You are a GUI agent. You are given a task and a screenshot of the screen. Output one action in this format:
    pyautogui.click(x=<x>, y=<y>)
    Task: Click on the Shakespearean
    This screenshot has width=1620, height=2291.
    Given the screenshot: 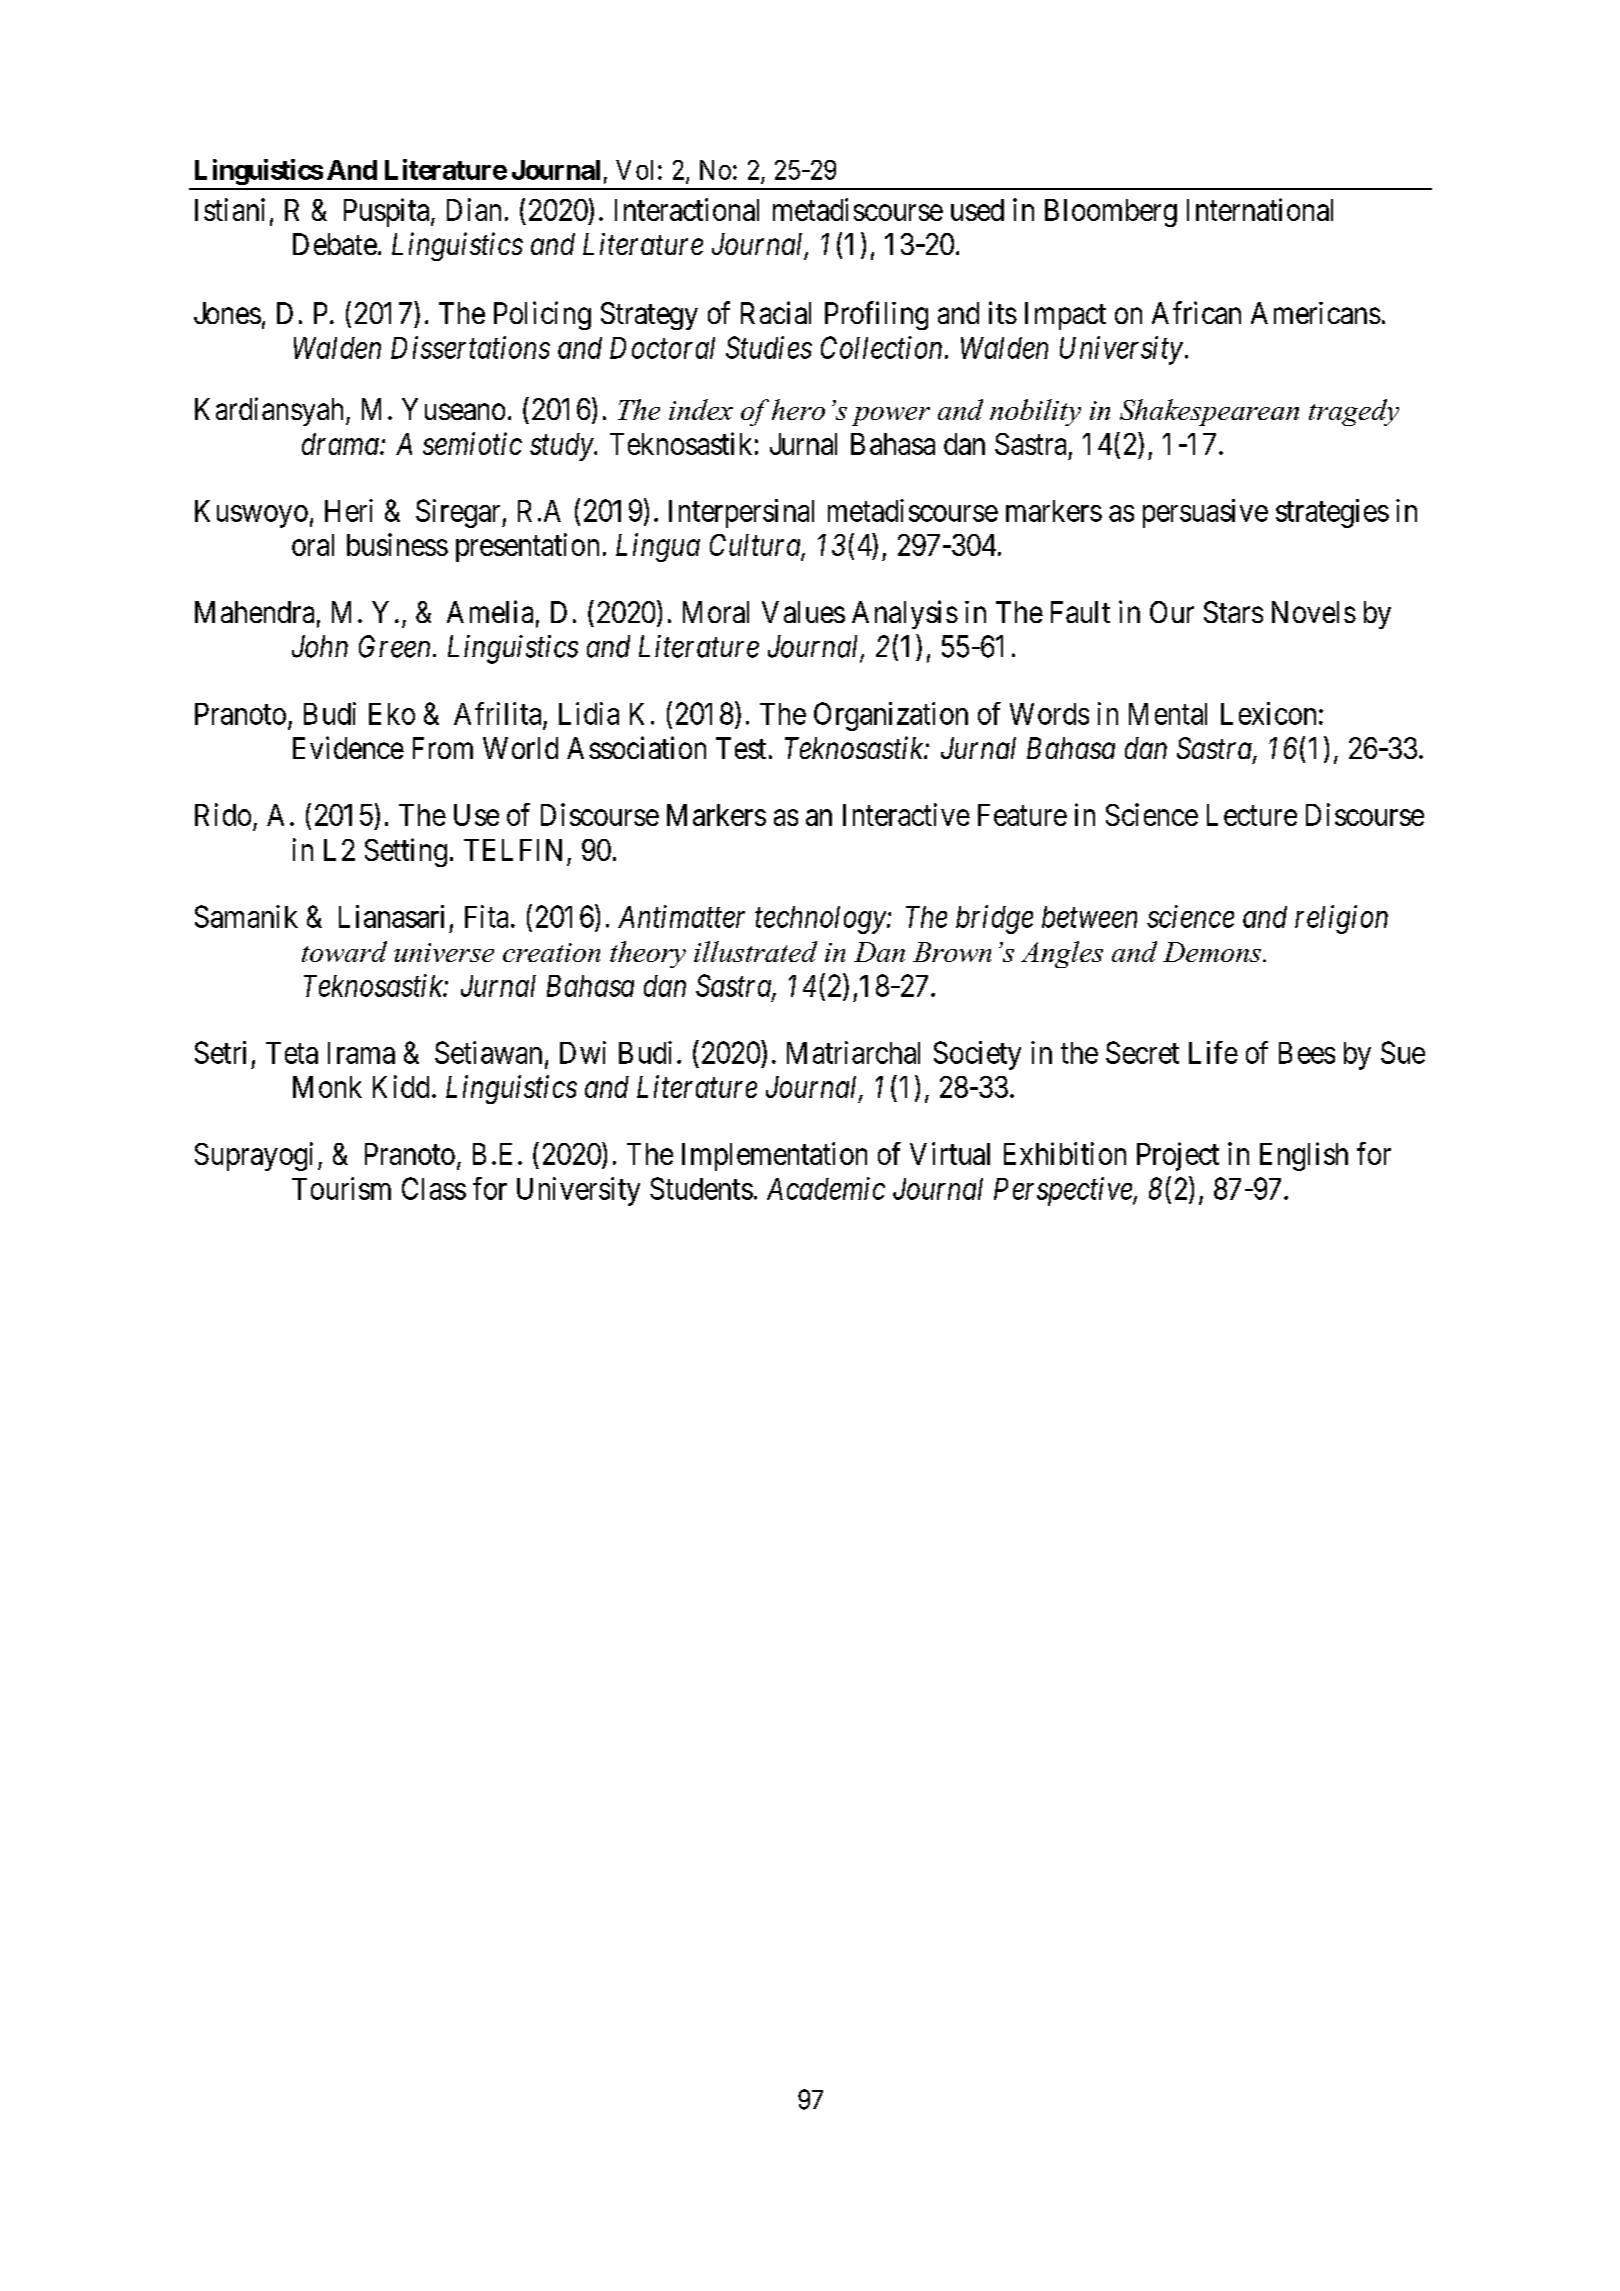 What is the action you would take?
    pyautogui.click(x=1209, y=412)
